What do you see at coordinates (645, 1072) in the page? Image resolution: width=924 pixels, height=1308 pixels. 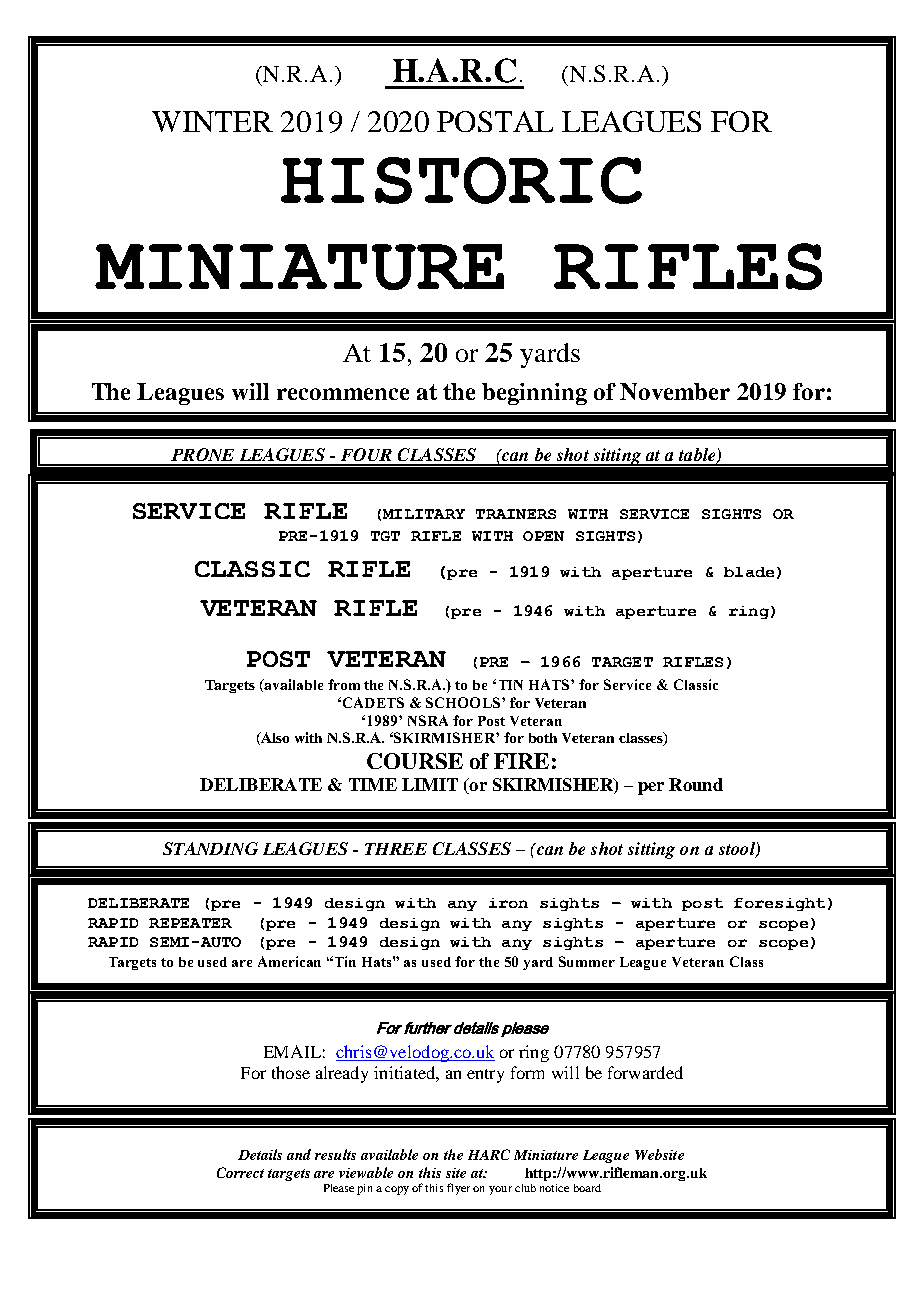 I see `forwarded` at bounding box center [645, 1072].
